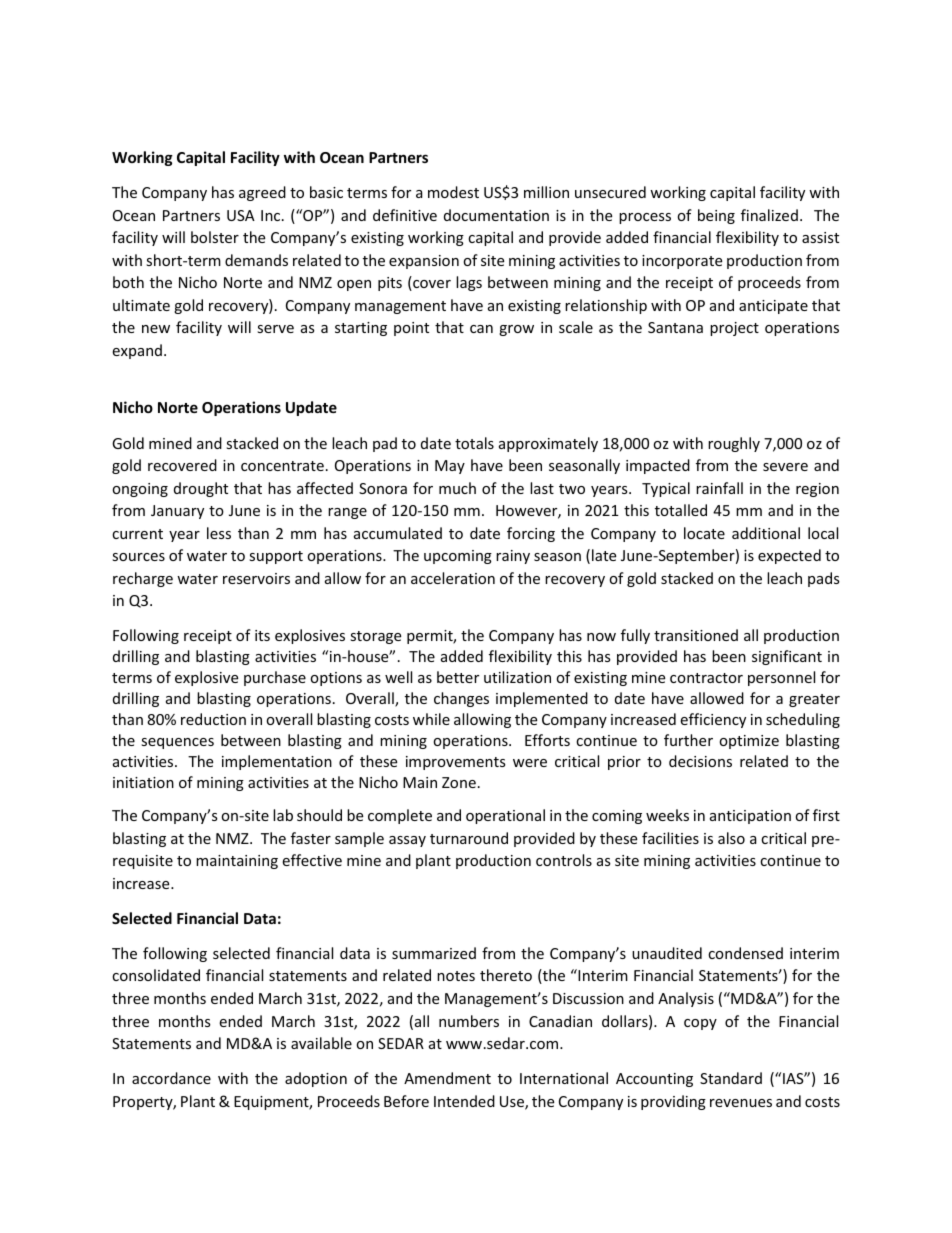 This image has width=952, height=1233. What do you see at coordinates (459, 782) in the image?
I see `Zone` at bounding box center [459, 782].
